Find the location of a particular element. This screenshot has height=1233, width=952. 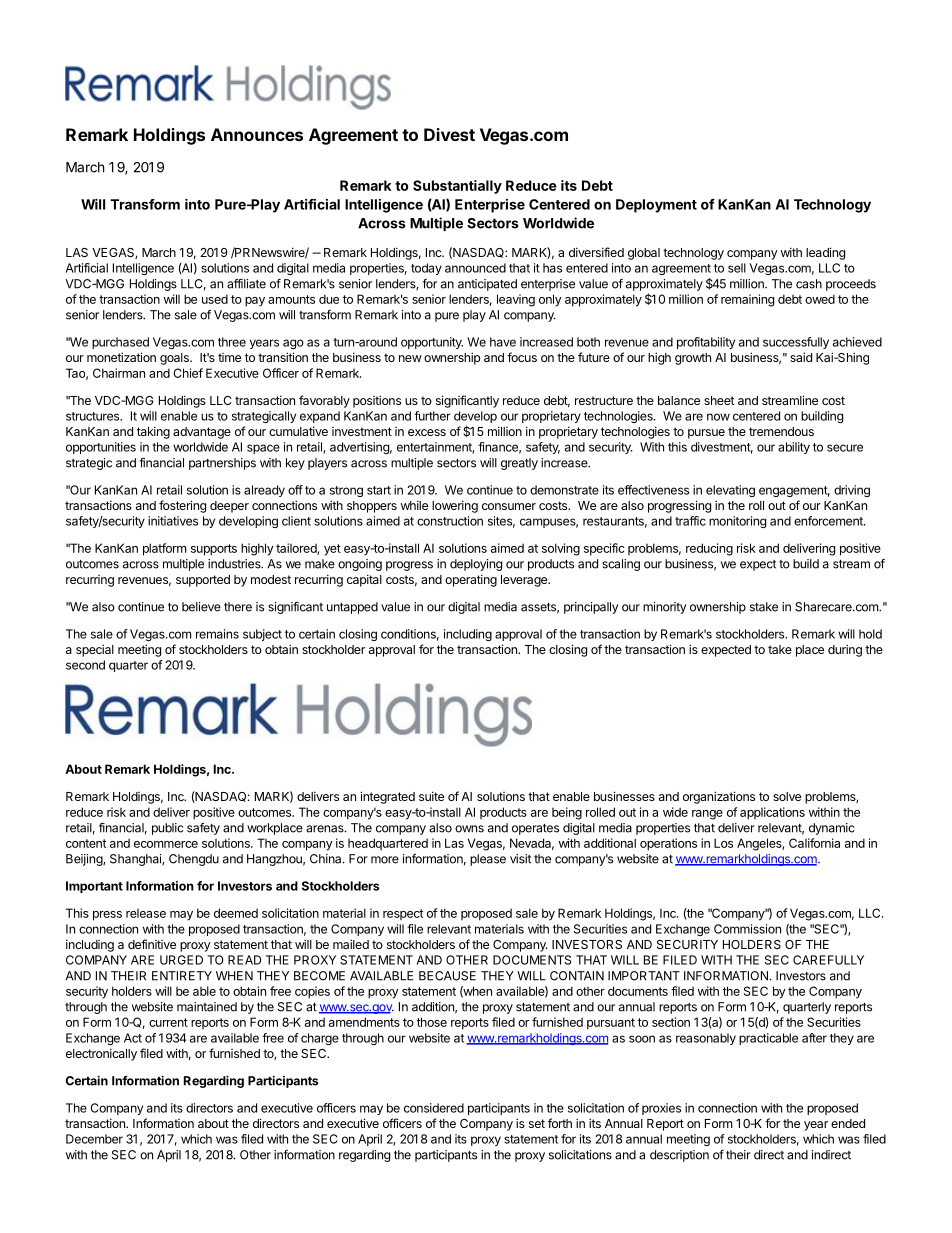

December is located at coordinates (94, 1139).
